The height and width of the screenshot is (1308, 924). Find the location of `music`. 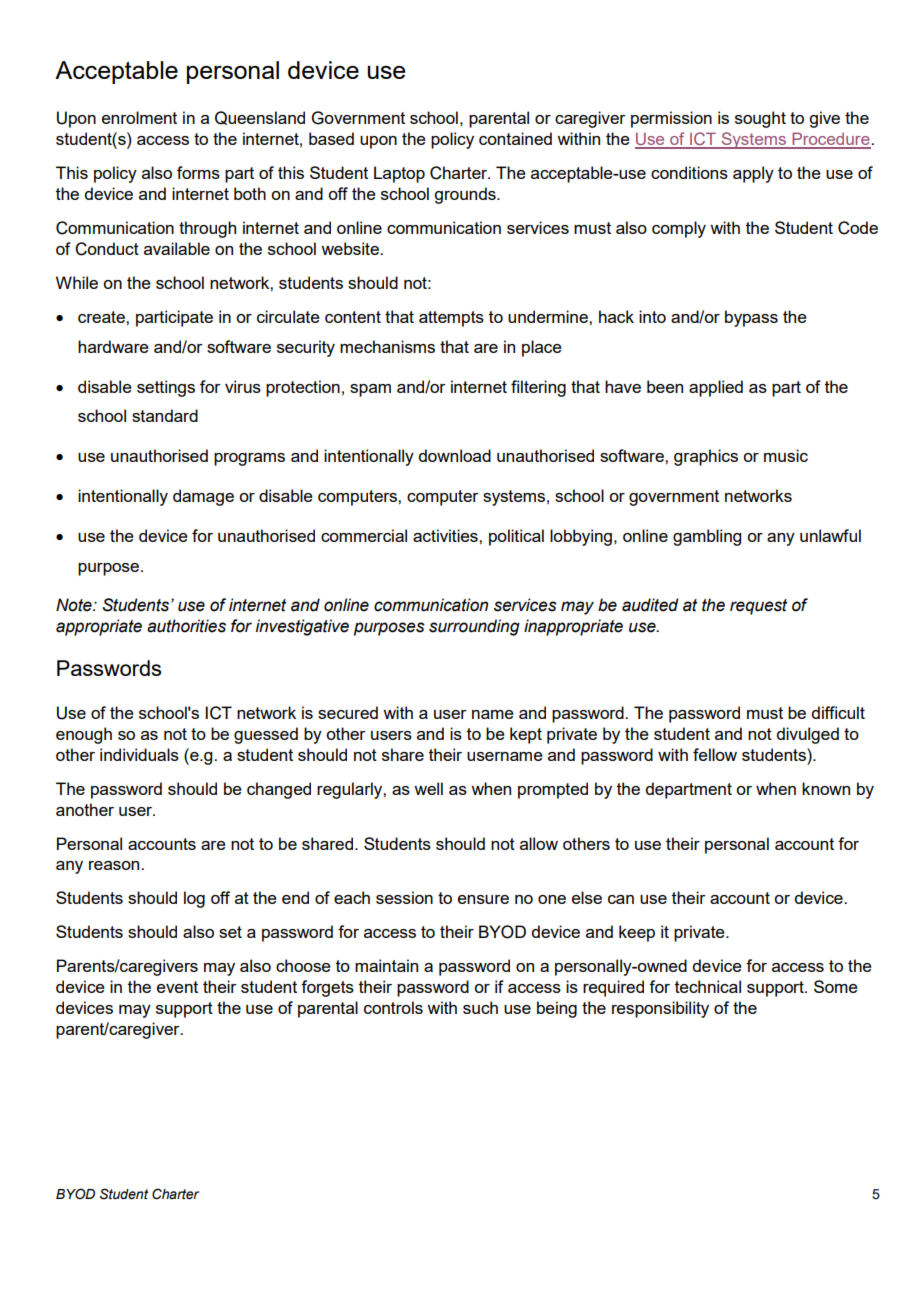

music is located at coordinates (786, 455).
